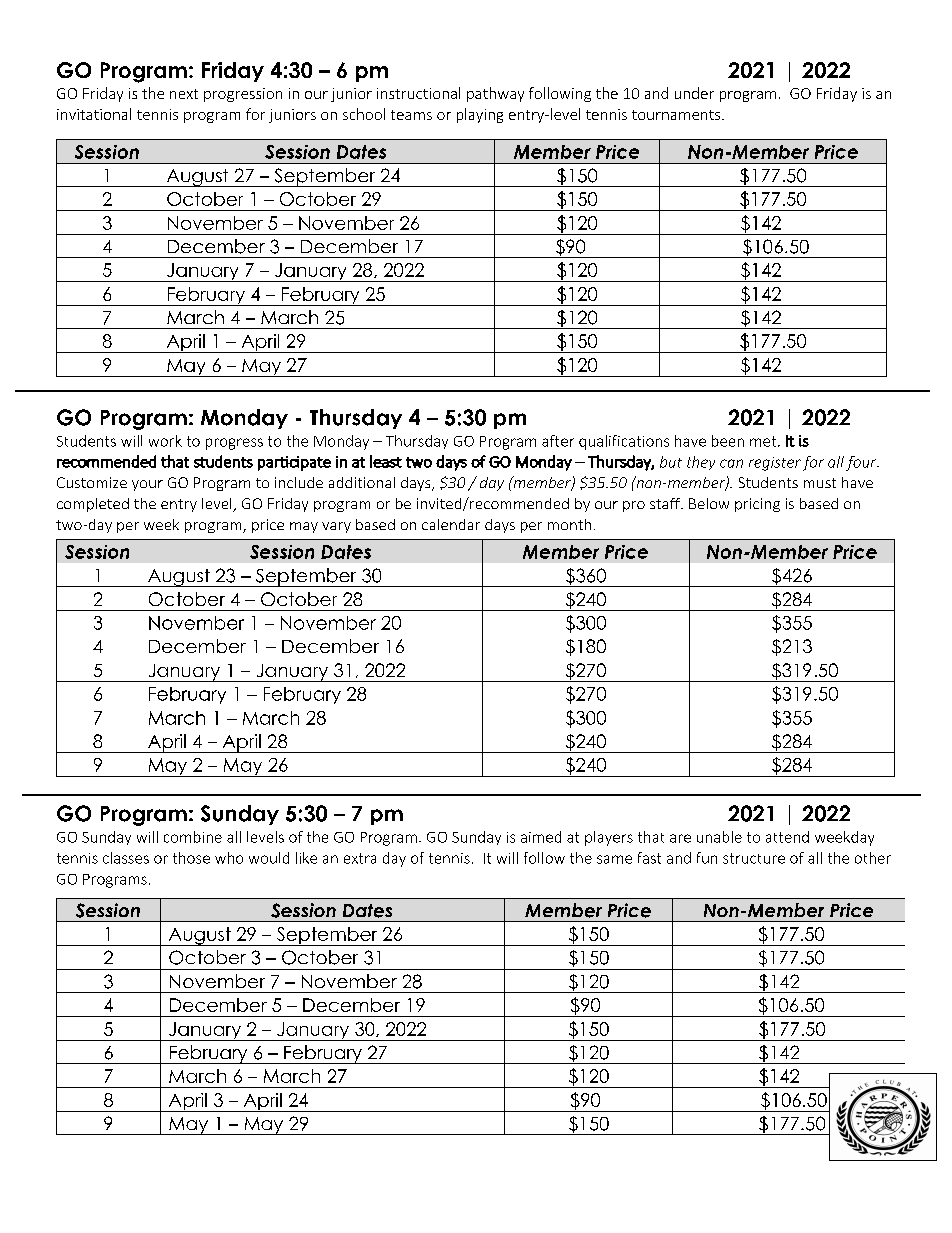 This image has width=952, height=1233. I want to click on your, so click(147, 485).
